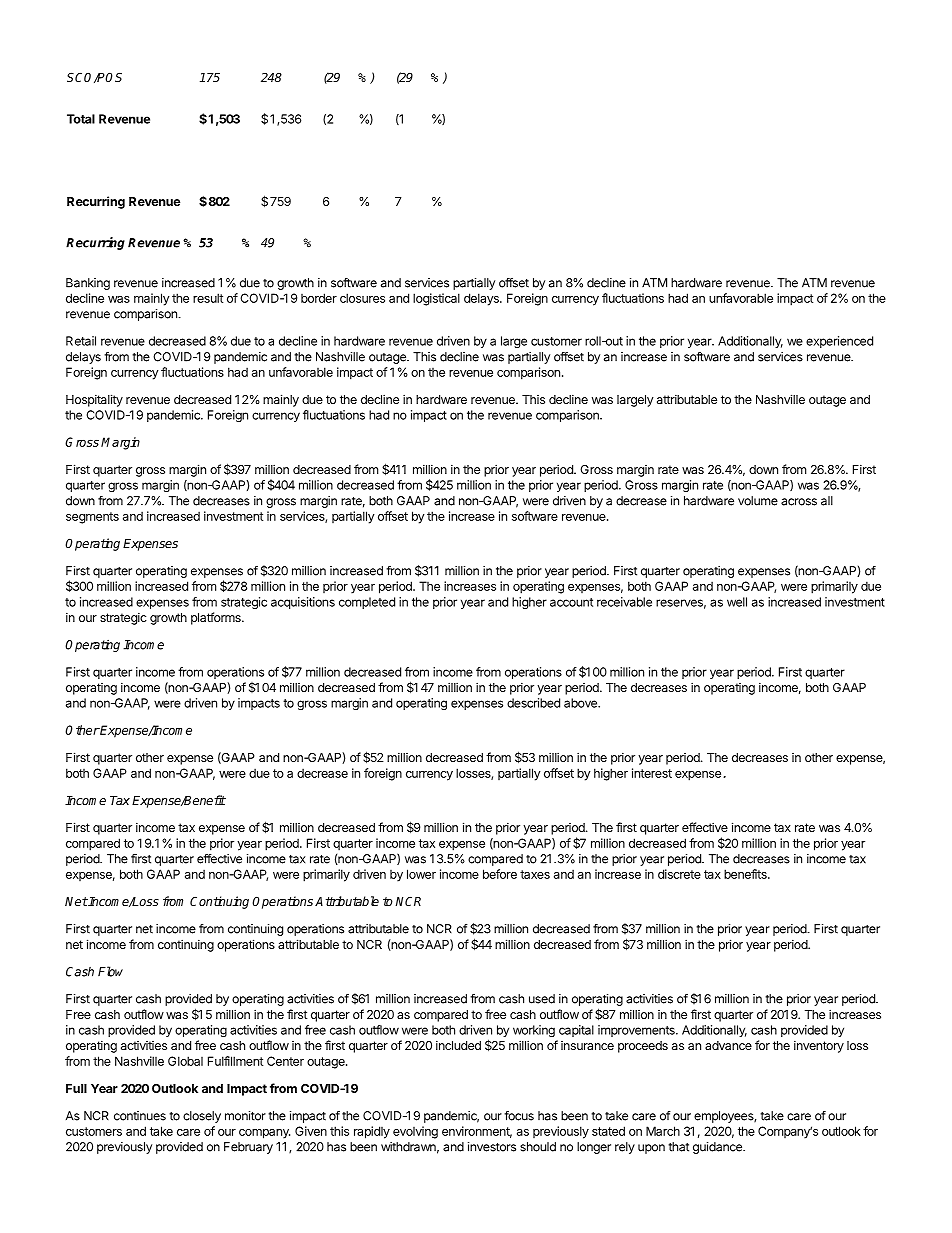 This page has height=1233, width=952. I want to click on segments, so click(92, 518).
